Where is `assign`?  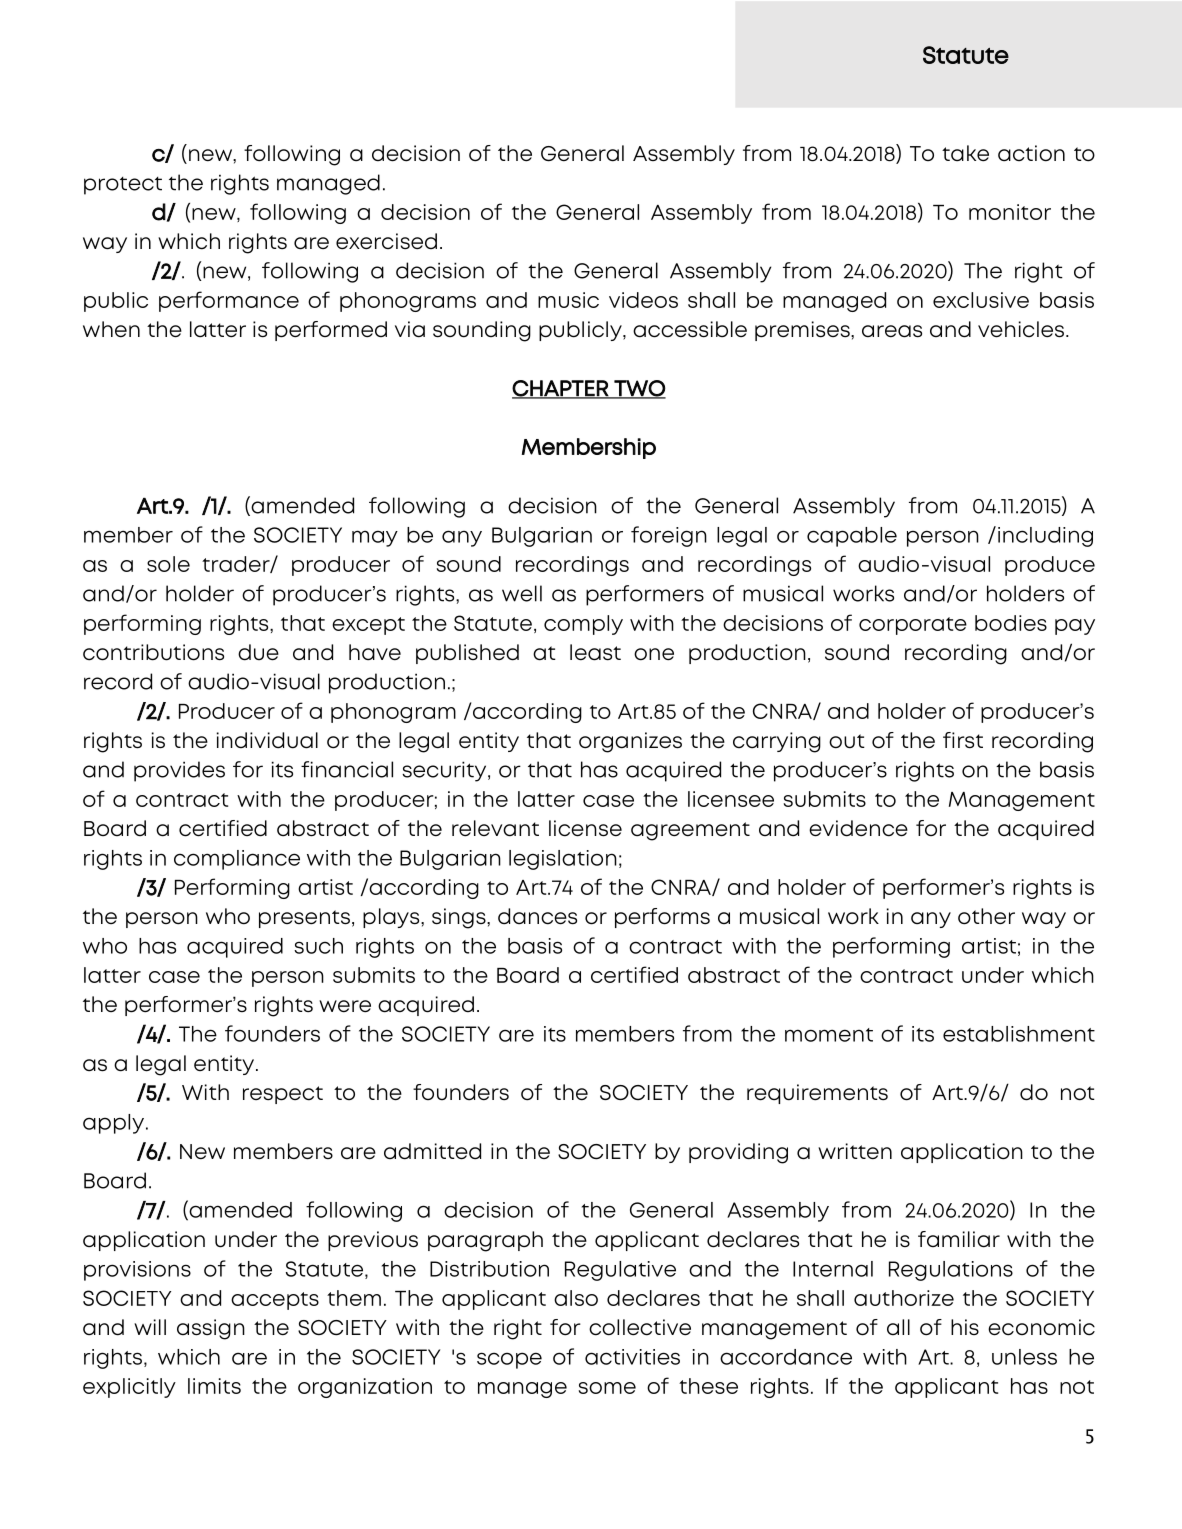 assign is located at coordinates (211, 1329).
